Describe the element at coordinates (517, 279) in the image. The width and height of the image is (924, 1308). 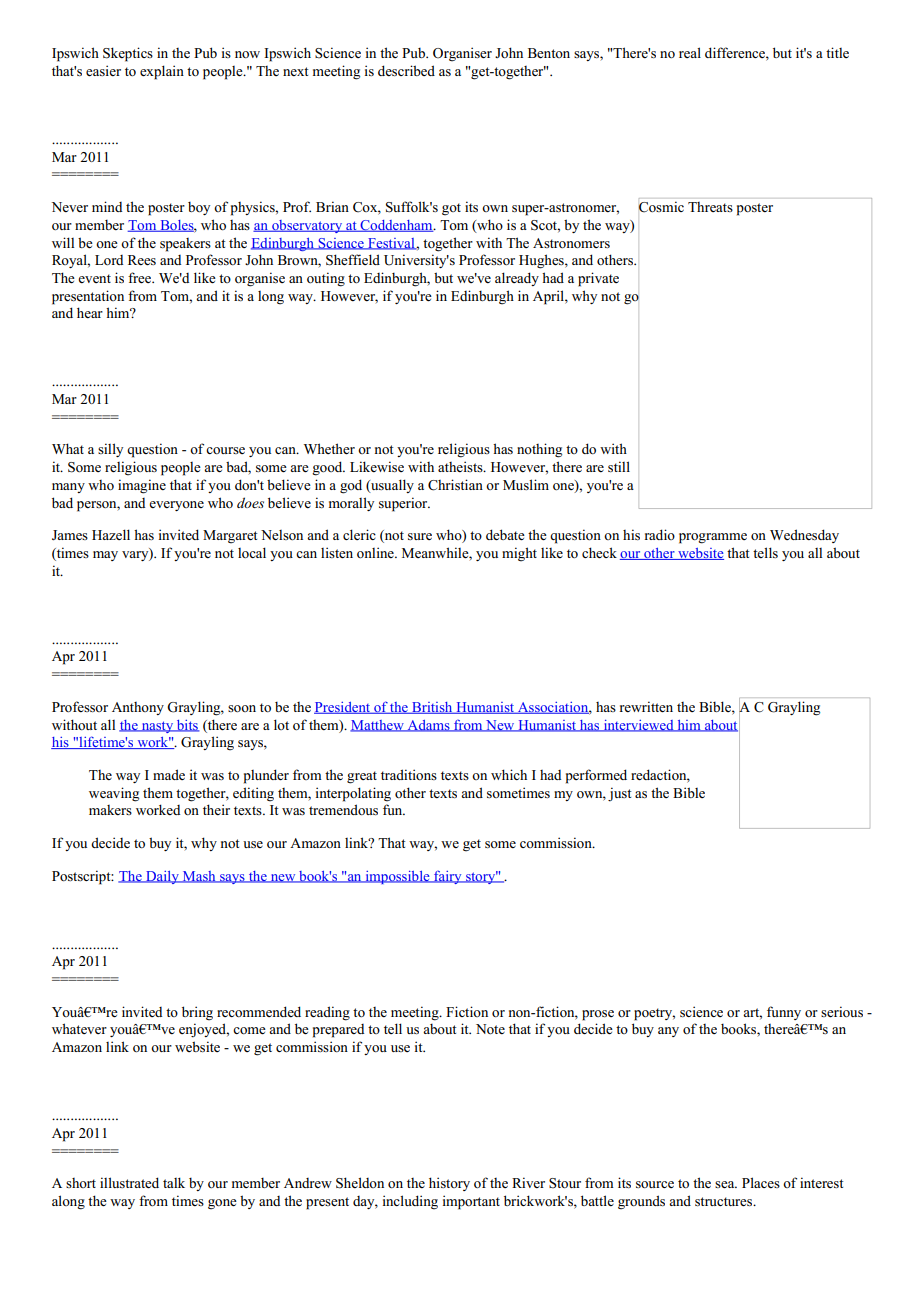
I see `already` at that location.
